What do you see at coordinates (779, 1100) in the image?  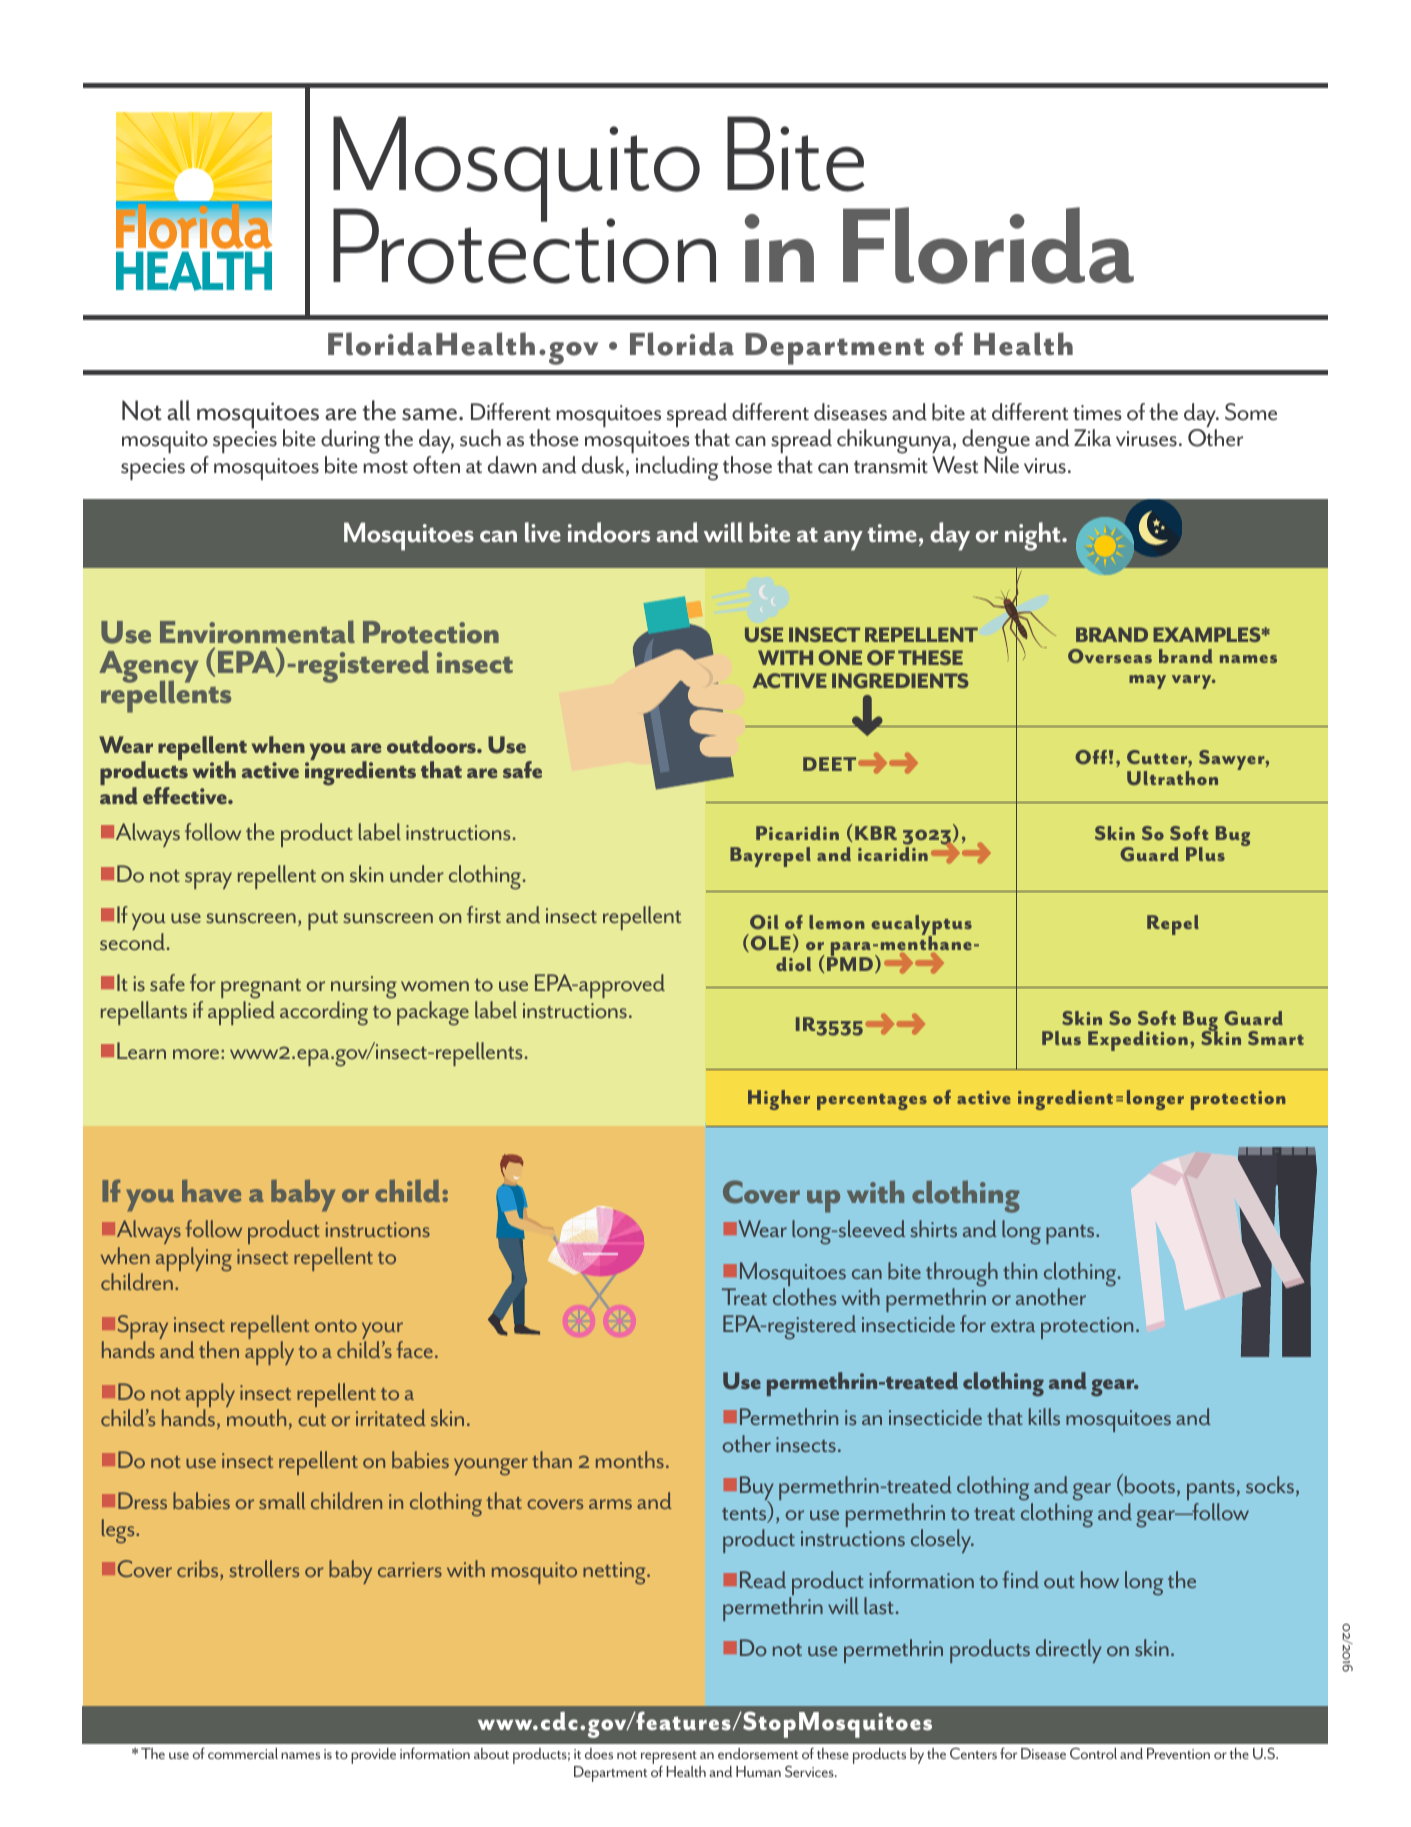 I see `Higher` at bounding box center [779, 1100].
